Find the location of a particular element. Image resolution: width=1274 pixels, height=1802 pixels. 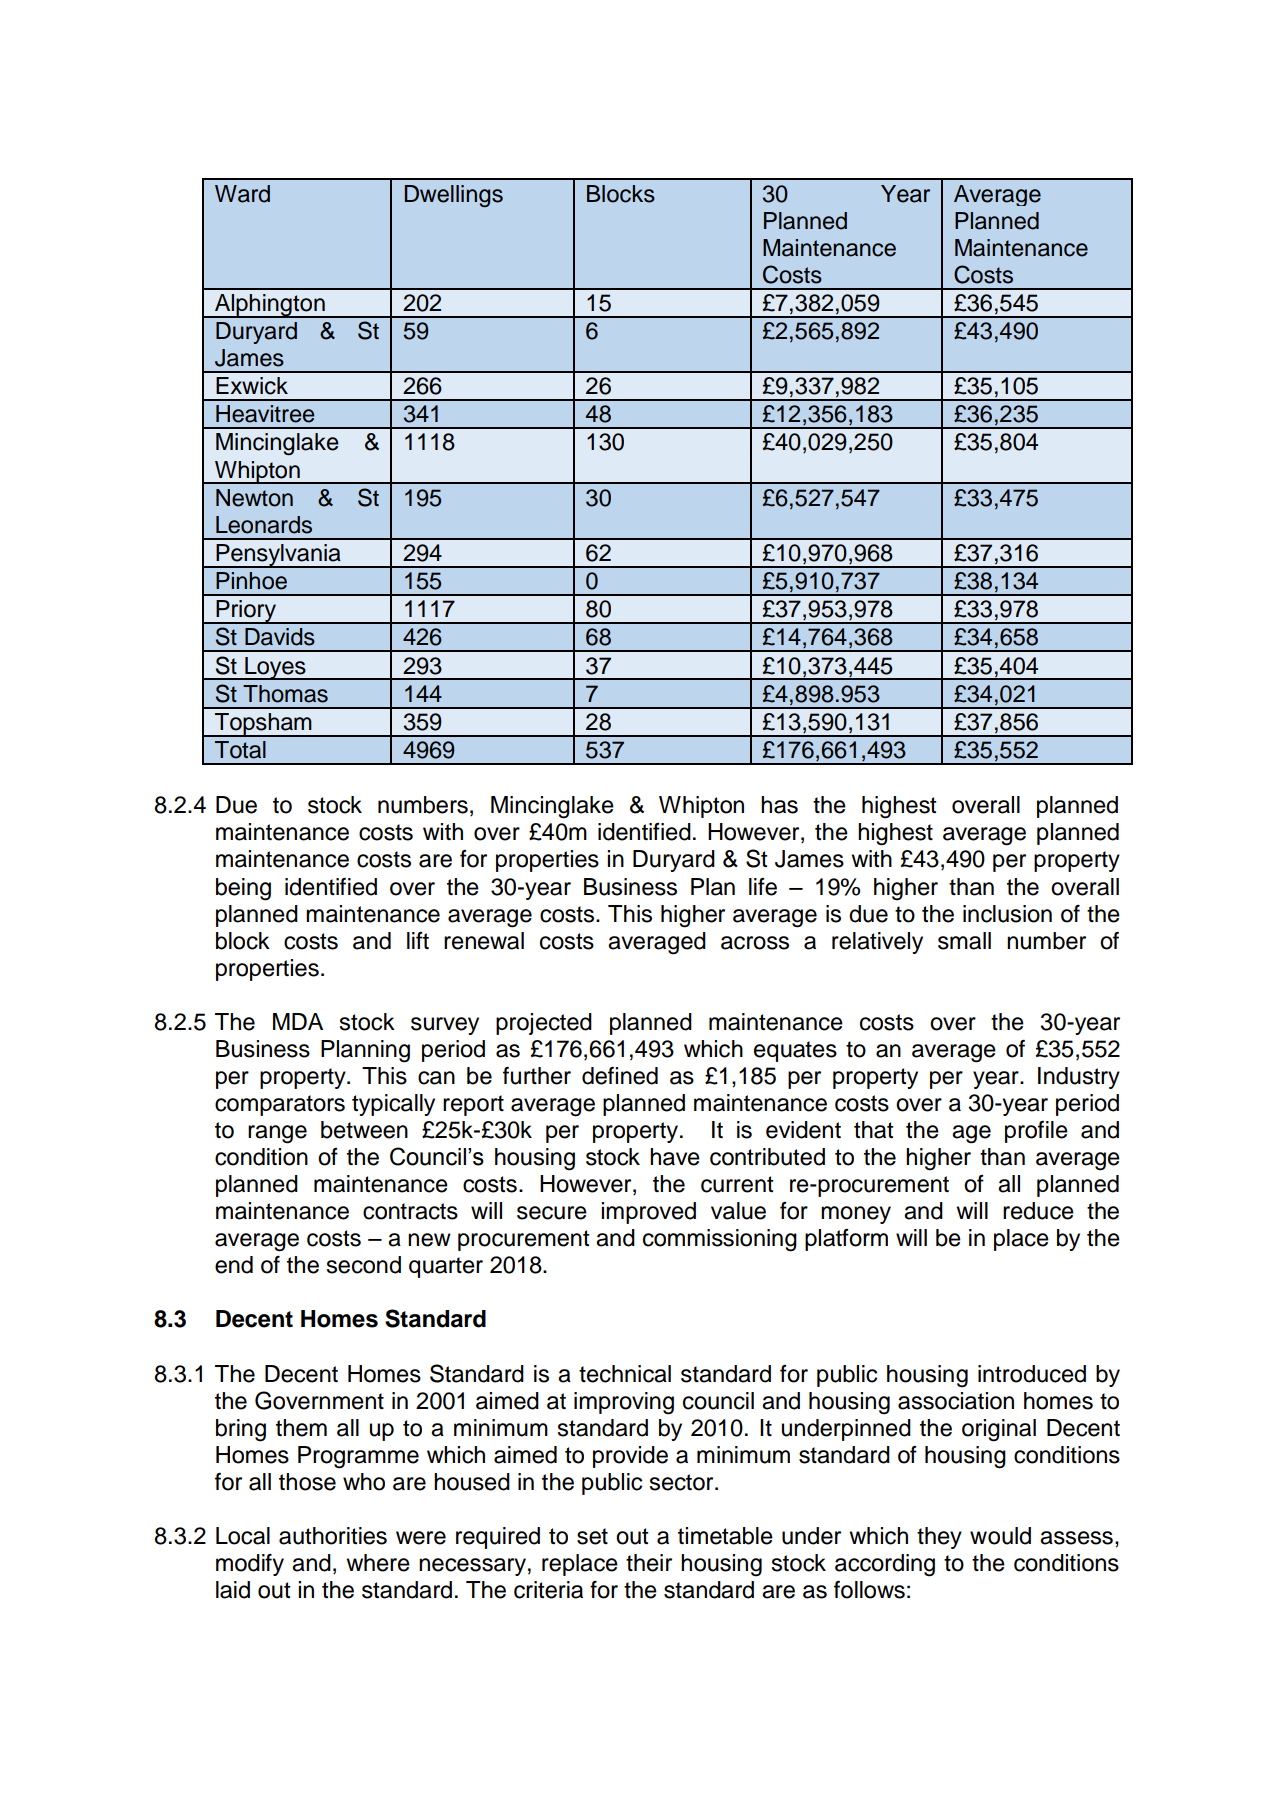

life is located at coordinates (763, 887).
